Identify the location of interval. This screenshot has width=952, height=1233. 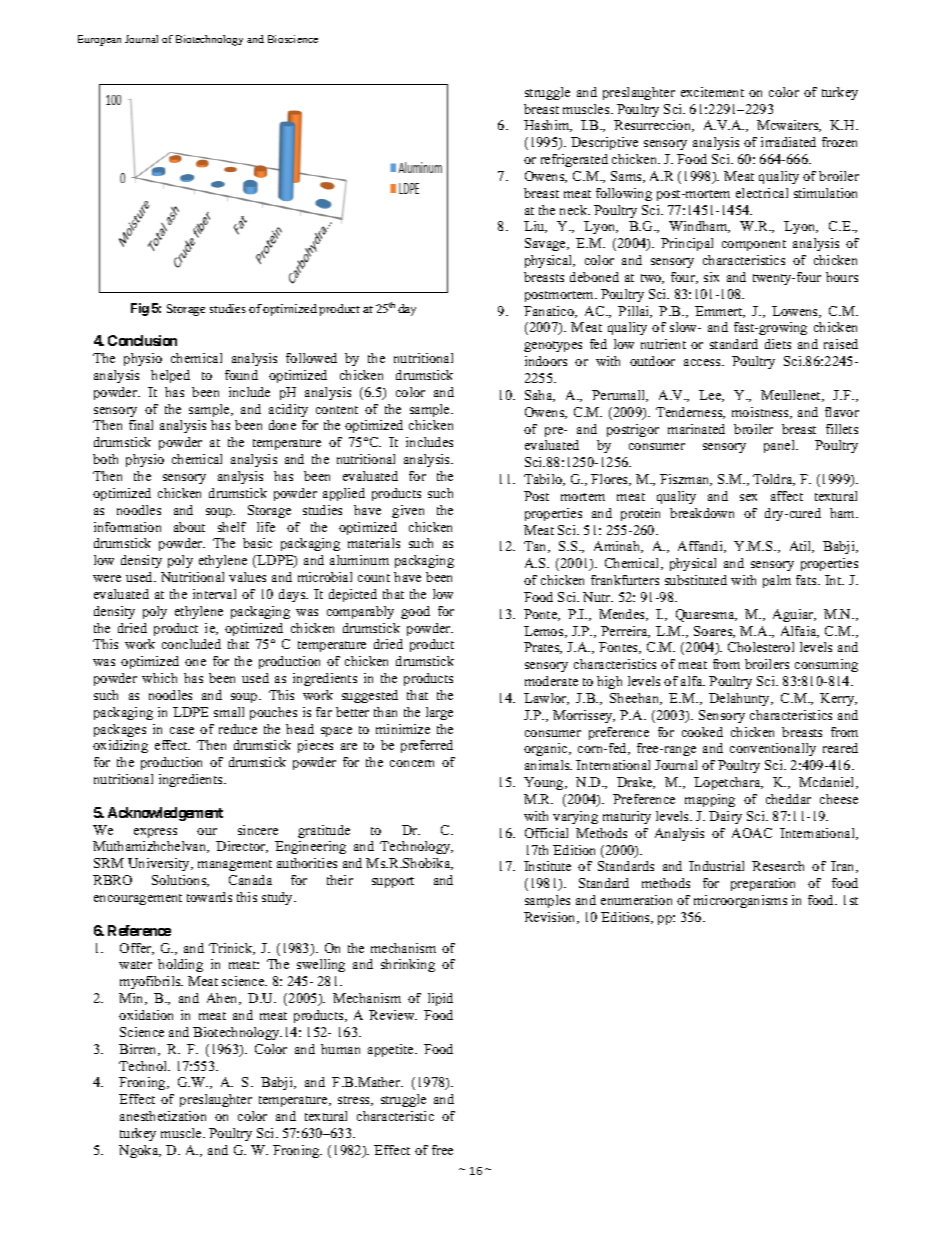
(214, 594).
